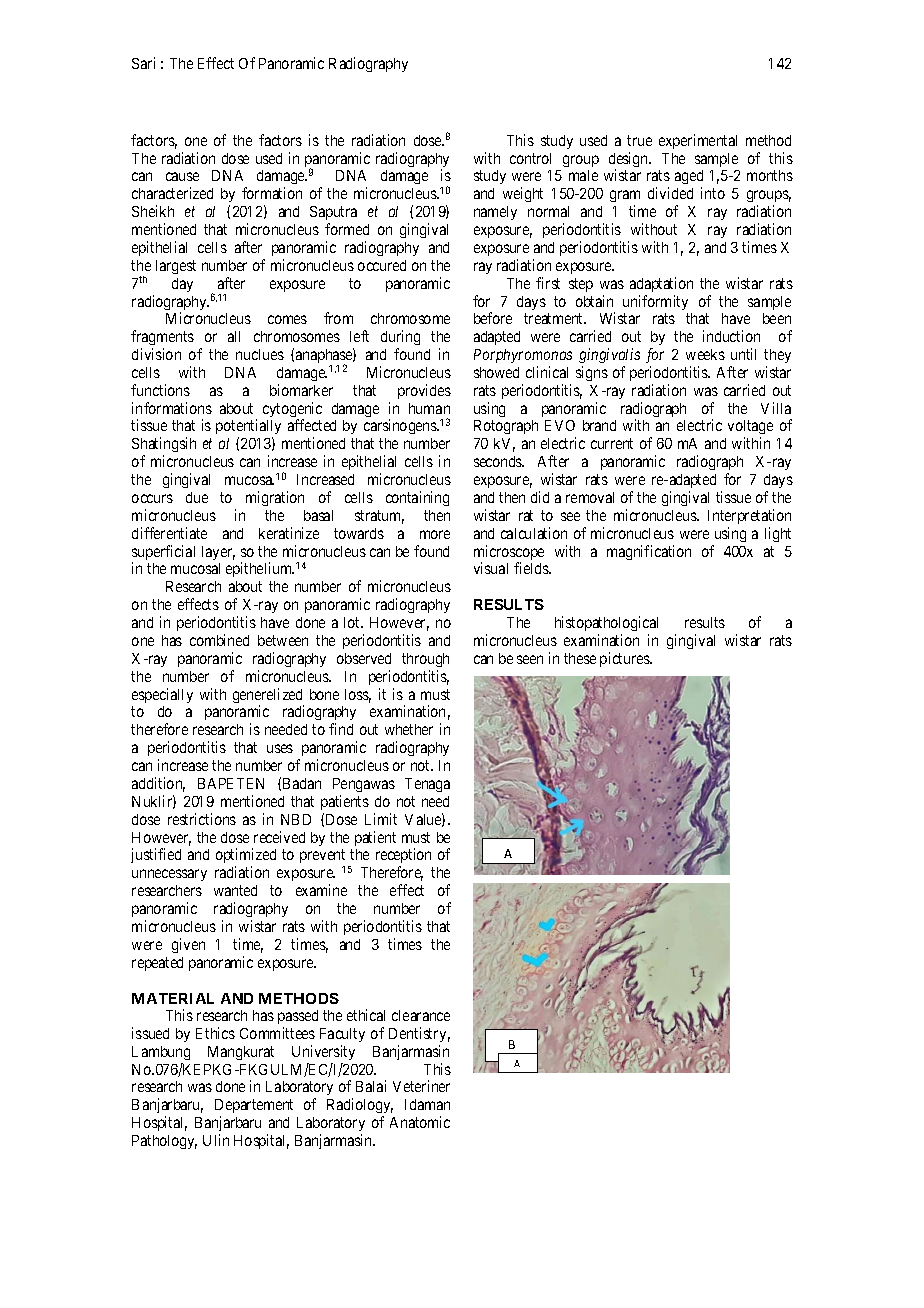 The width and height of the image is (924, 1308). What do you see at coordinates (254, 1108) in the image?
I see `Departement` at bounding box center [254, 1108].
